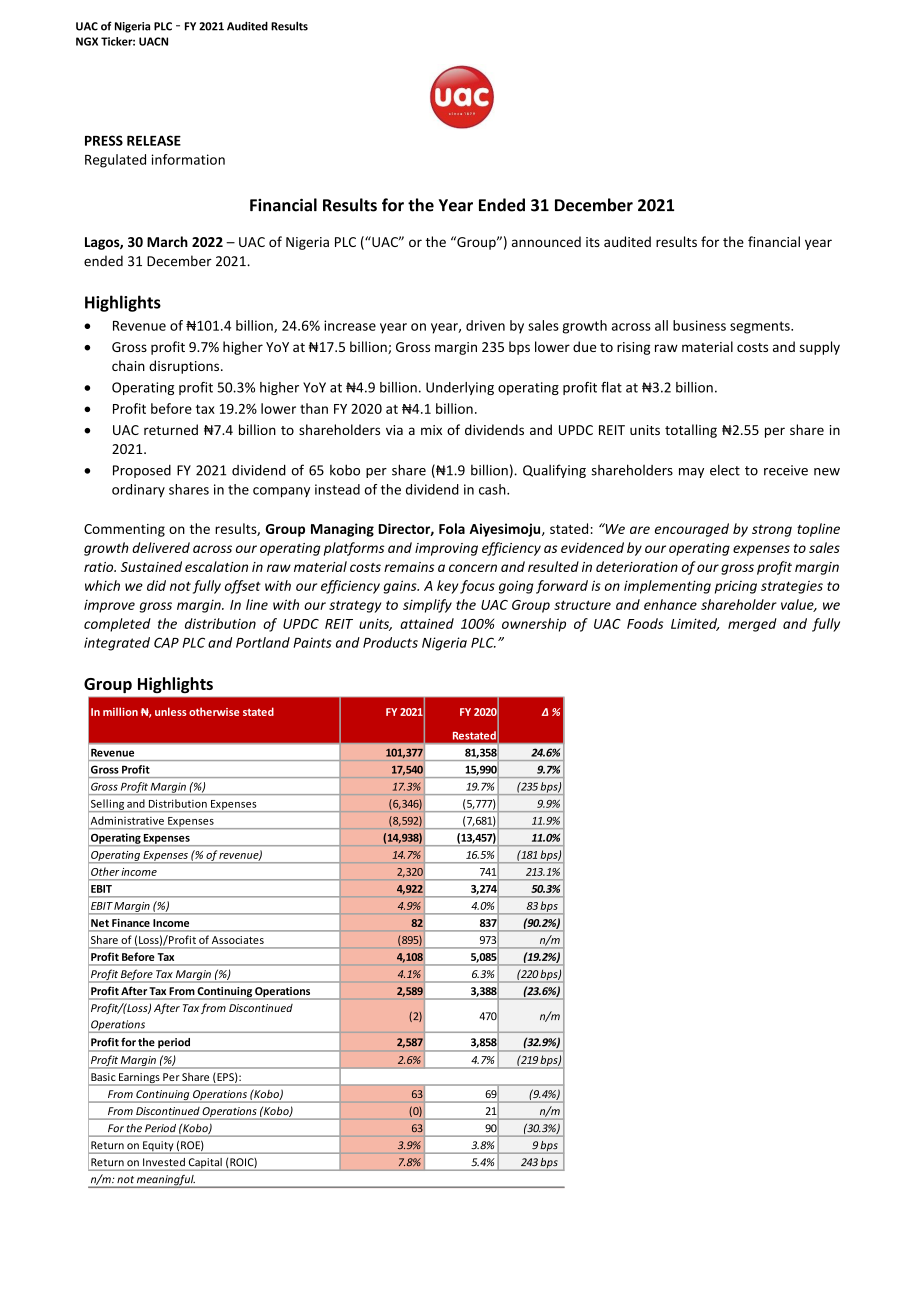  Describe the element at coordinates (184, 367) in the screenshot. I see `disruptions` at that location.
